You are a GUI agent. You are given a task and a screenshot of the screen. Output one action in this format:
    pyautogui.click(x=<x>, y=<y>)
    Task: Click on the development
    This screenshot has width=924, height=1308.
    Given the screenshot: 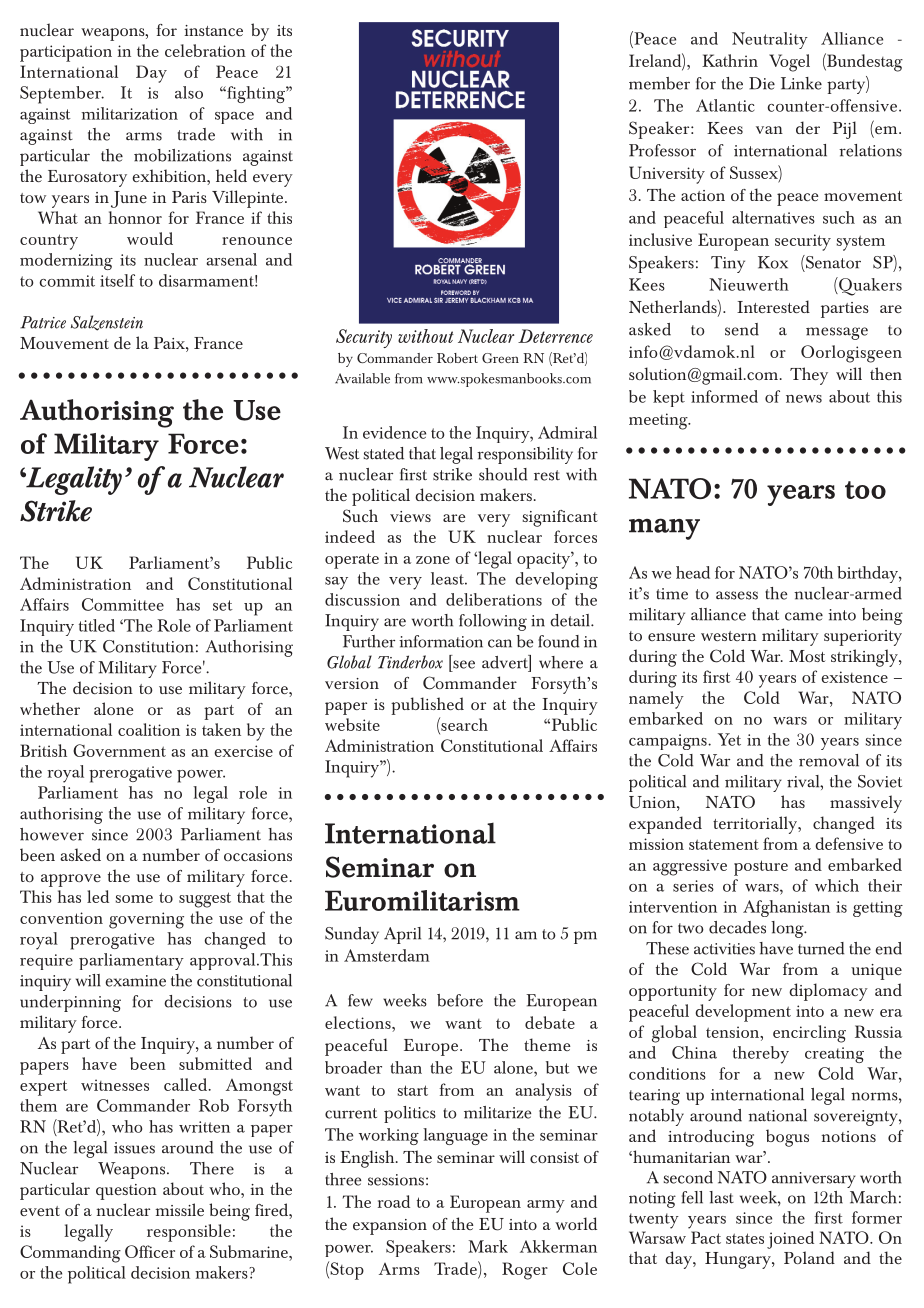 What is the action you would take?
    pyautogui.click(x=743, y=1013)
